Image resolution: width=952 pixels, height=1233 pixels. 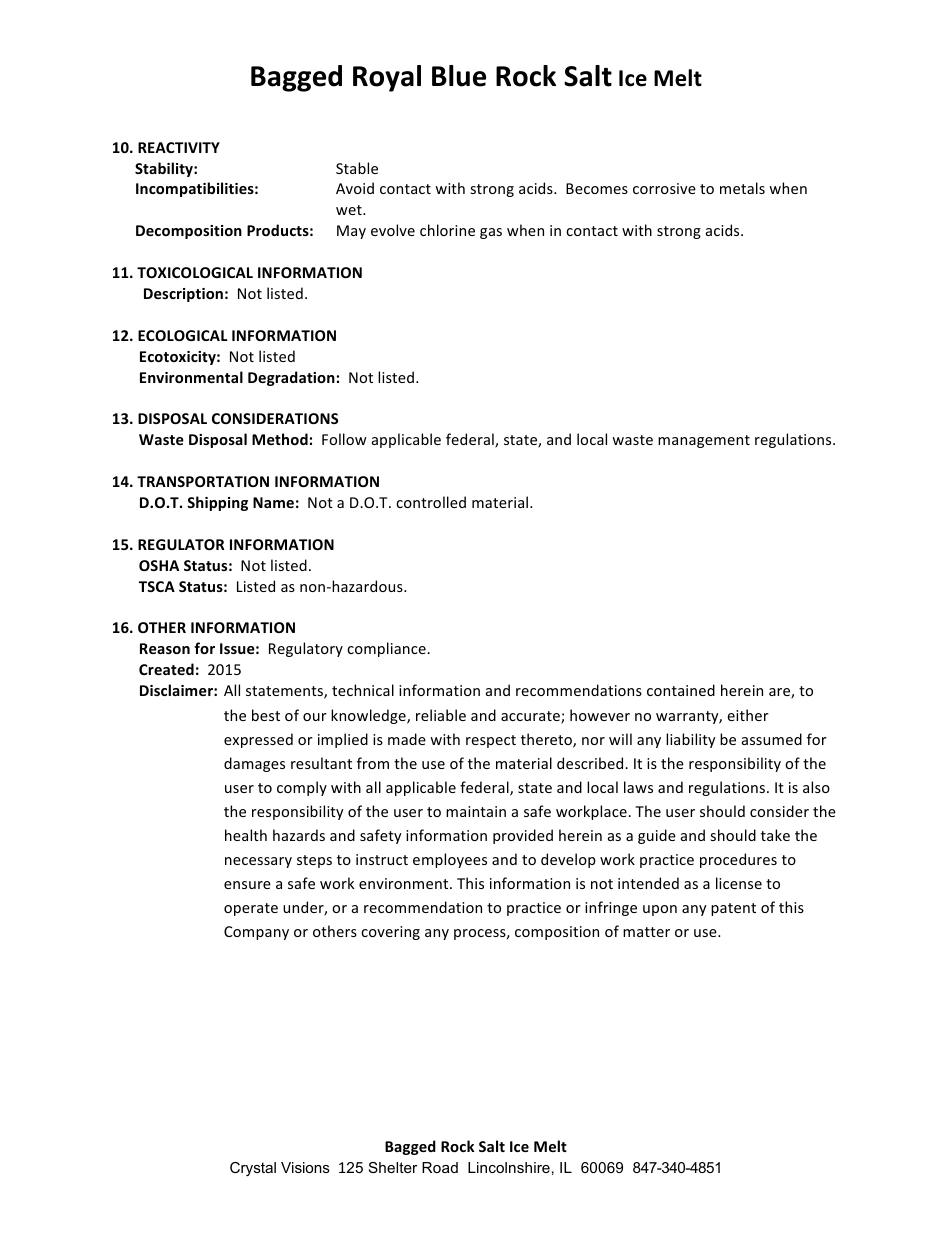 What do you see at coordinates (179, 147) in the screenshot?
I see `REACTIVITY` at bounding box center [179, 147].
